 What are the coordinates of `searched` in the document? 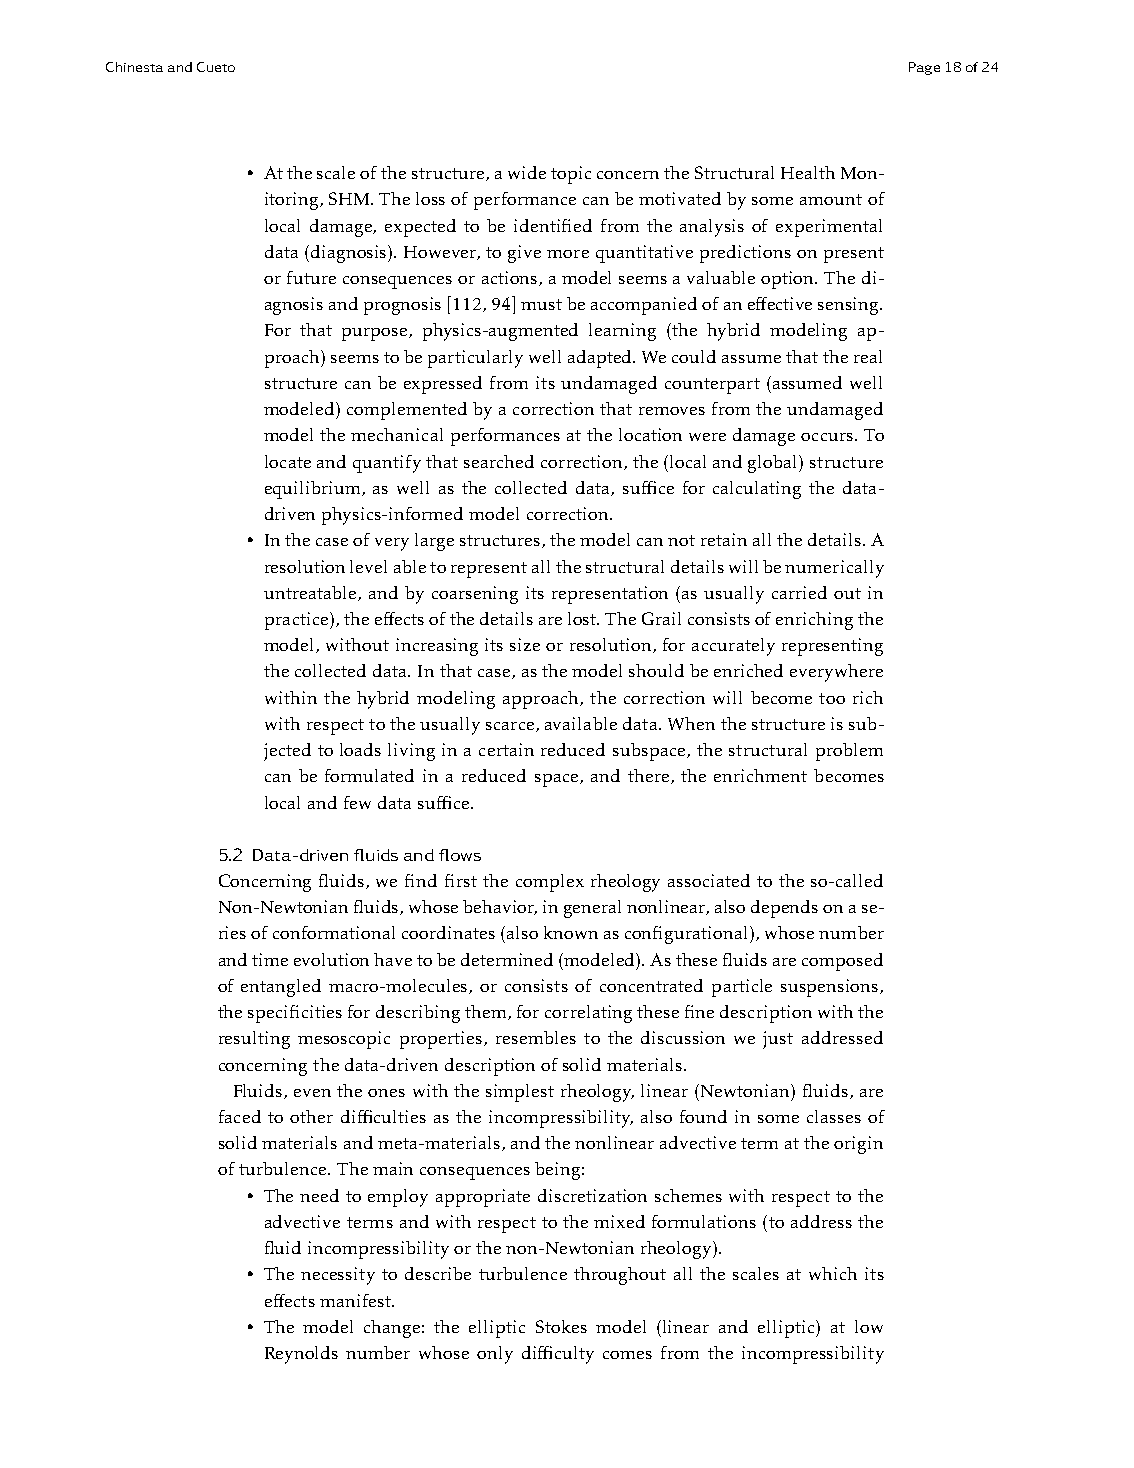 It's located at (499, 461).
